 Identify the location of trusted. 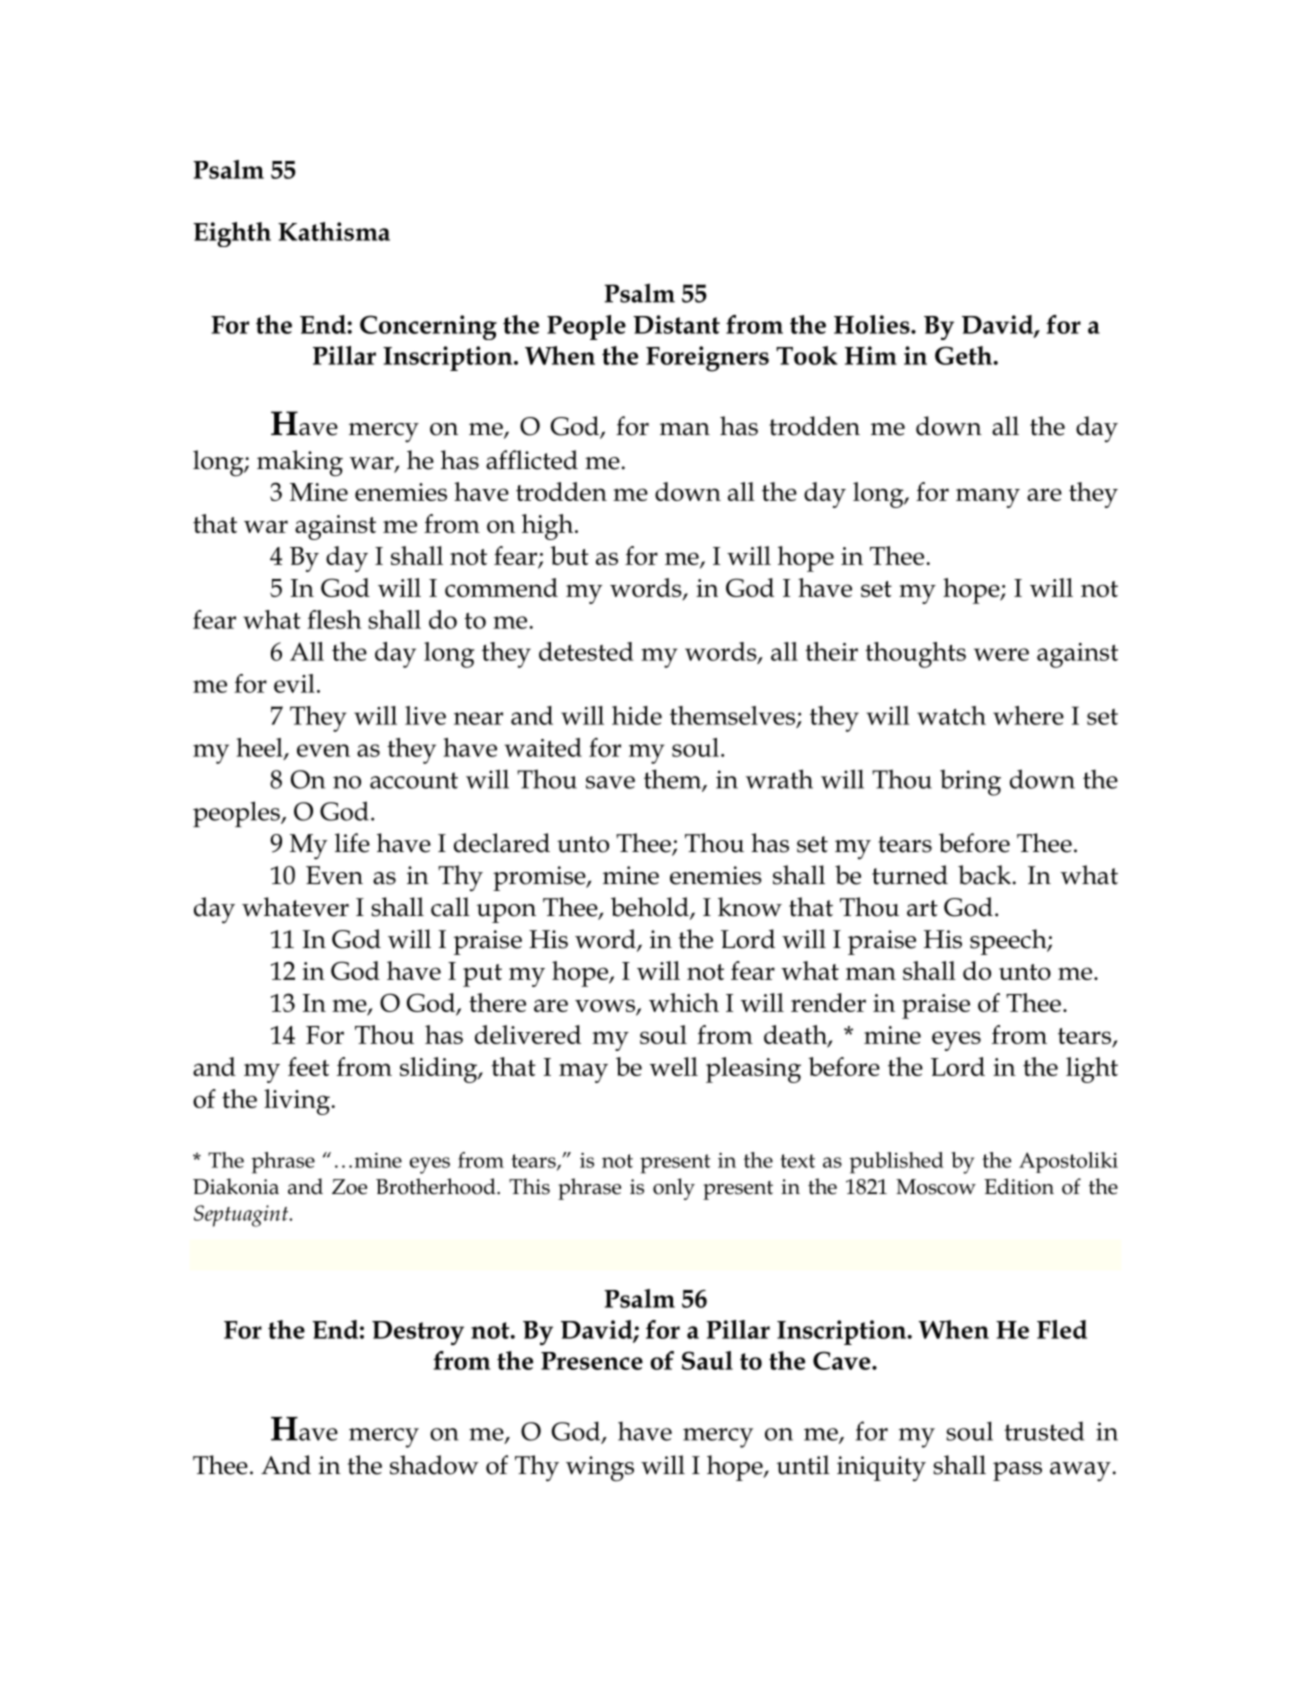
(1044, 1431).
